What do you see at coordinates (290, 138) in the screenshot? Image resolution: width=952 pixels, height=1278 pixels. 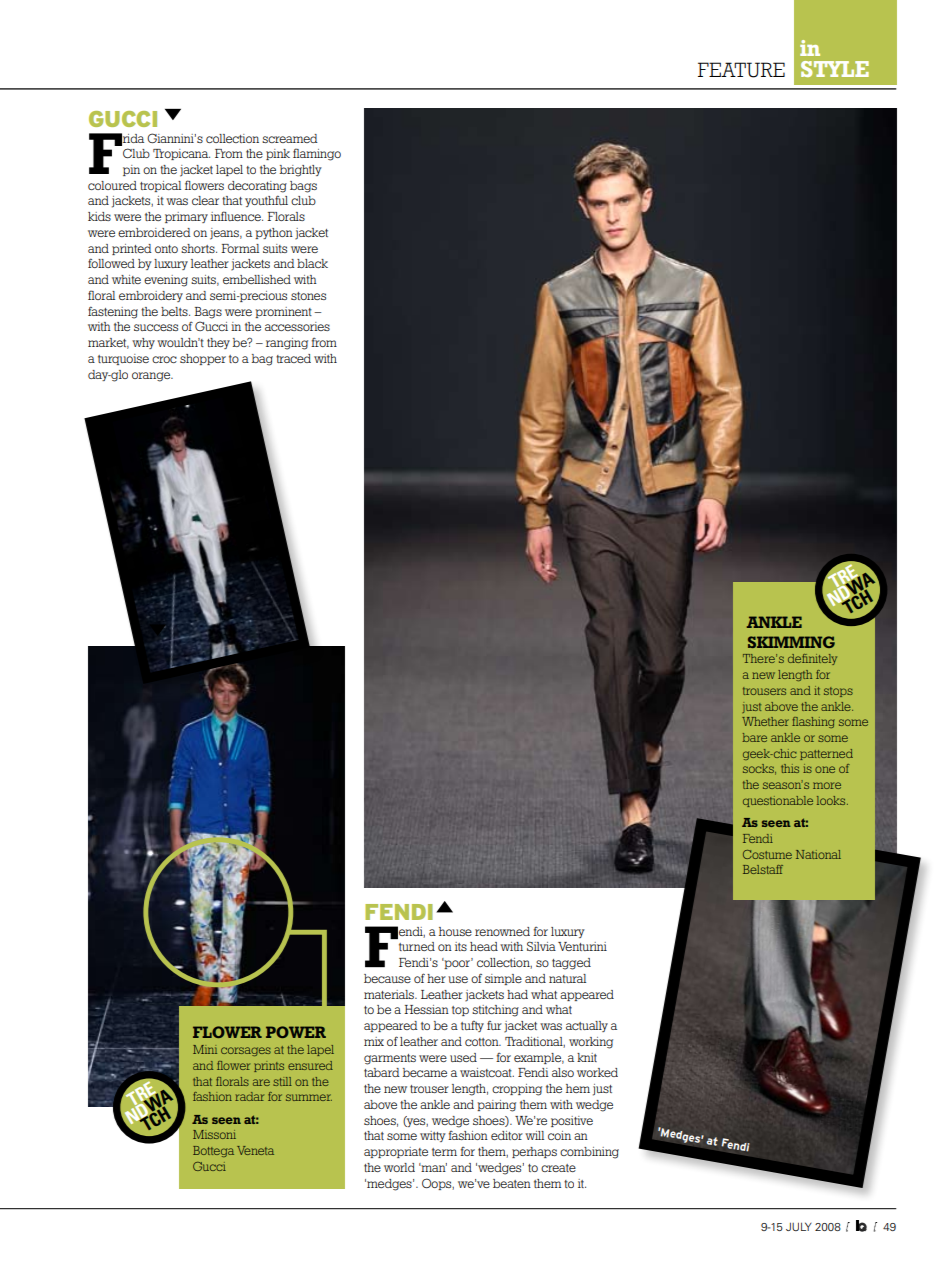 I see `screamed` at bounding box center [290, 138].
